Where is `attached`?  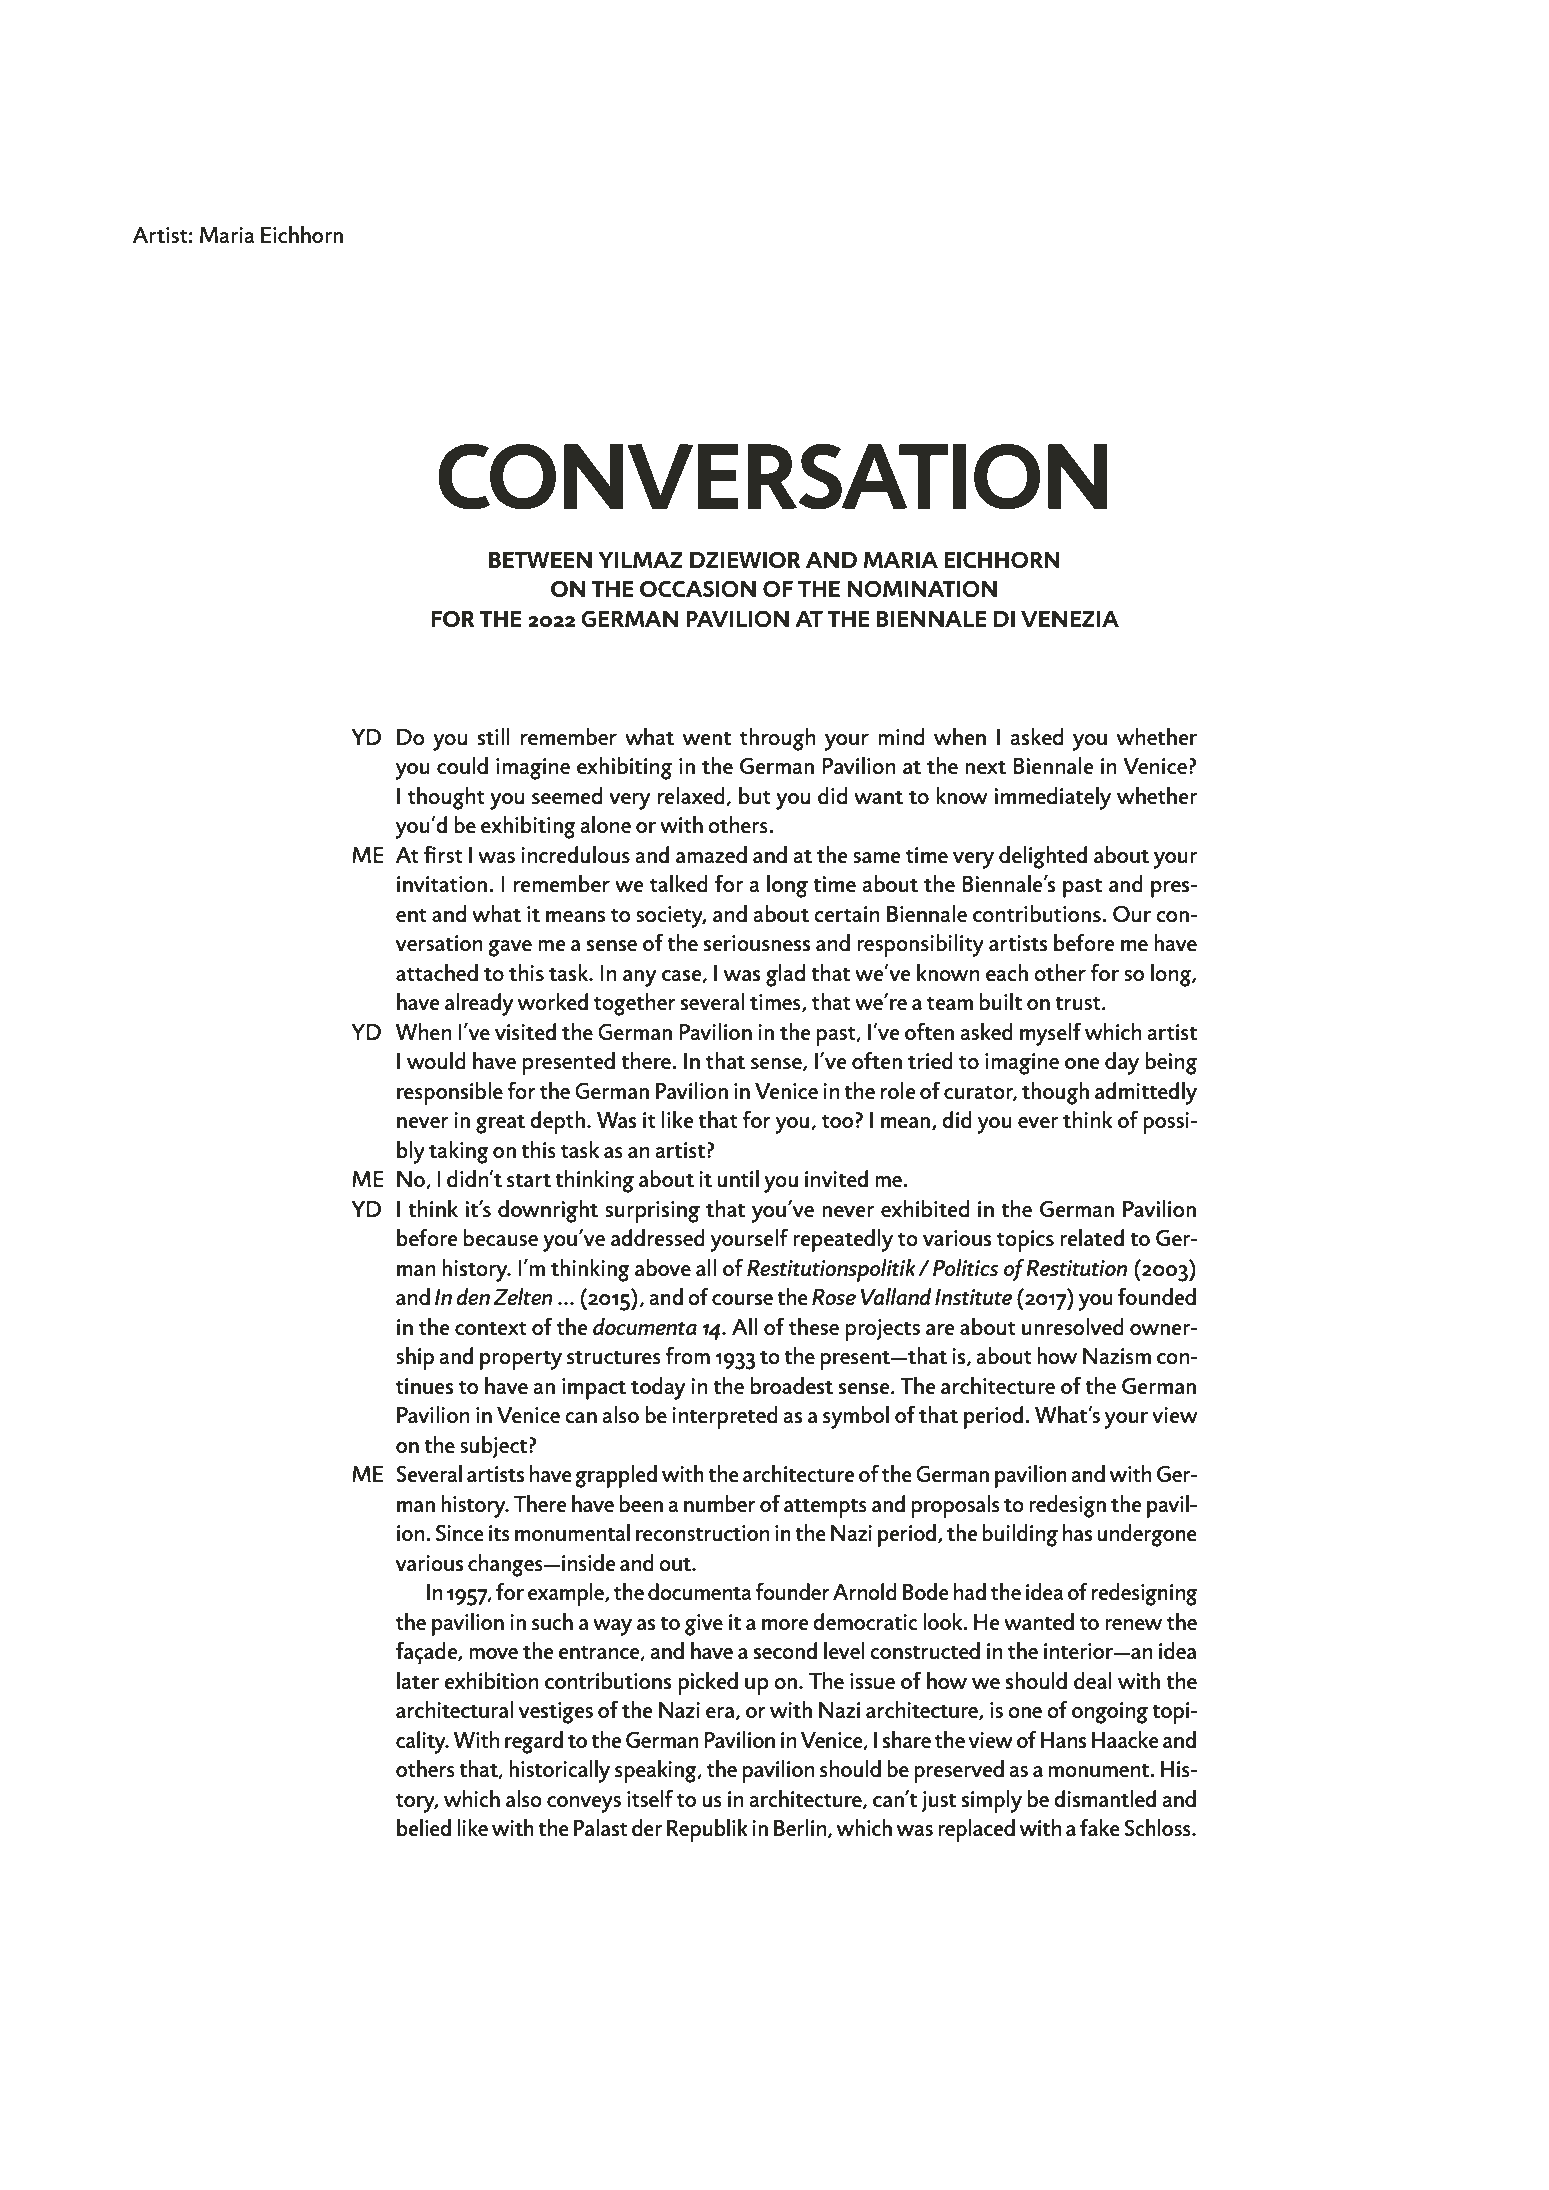
attached is located at coordinates (437, 972).
